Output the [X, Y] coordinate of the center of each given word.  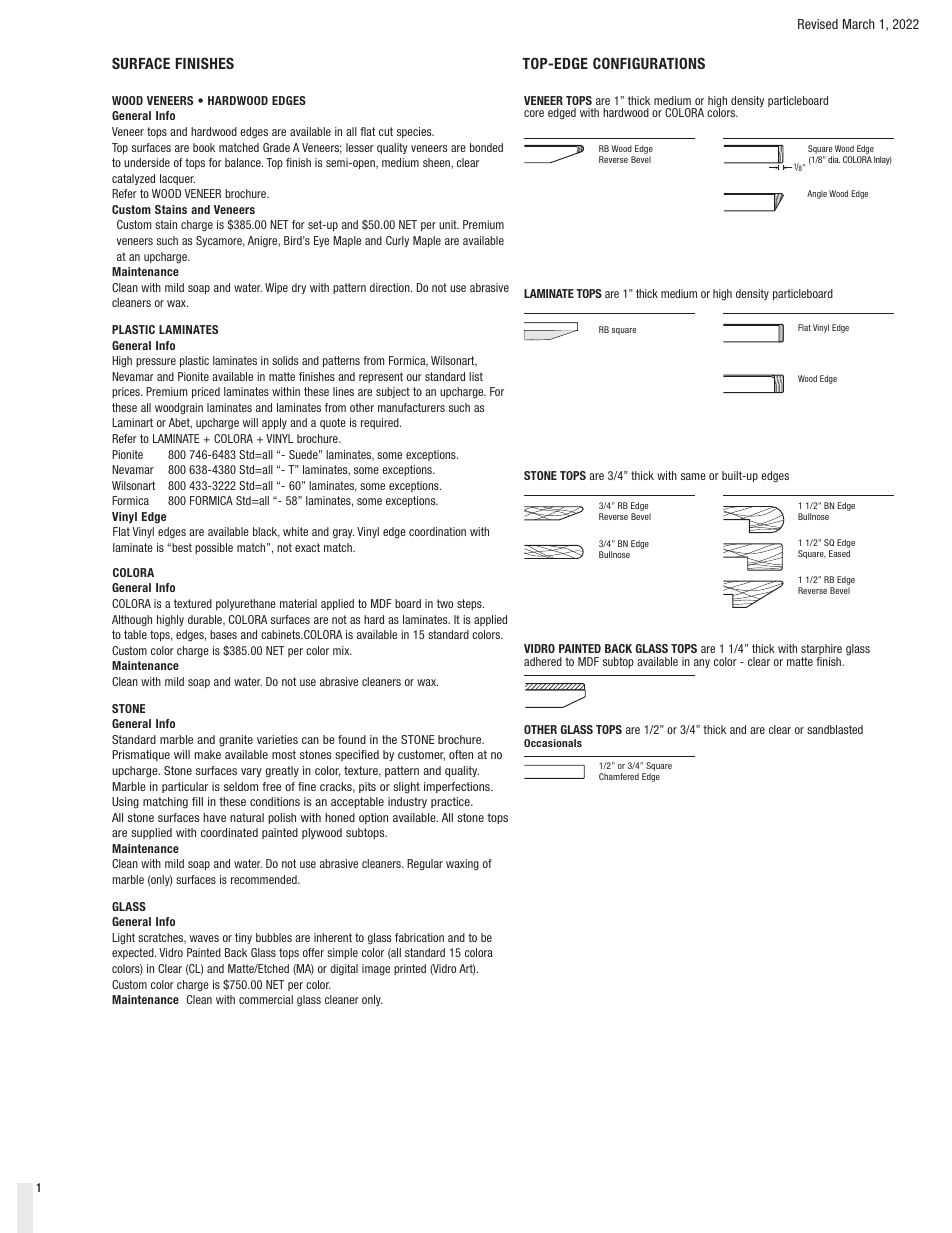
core [534, 113]
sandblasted [835, 729]
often [461, 754]
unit [449, 224]
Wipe [276, 288]
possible [214, 548]
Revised [818, 24]
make [208, 754]
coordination [437, 531]
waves [204, 938]
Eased [839, 553]
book [204, 147]
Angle [817, 194]
